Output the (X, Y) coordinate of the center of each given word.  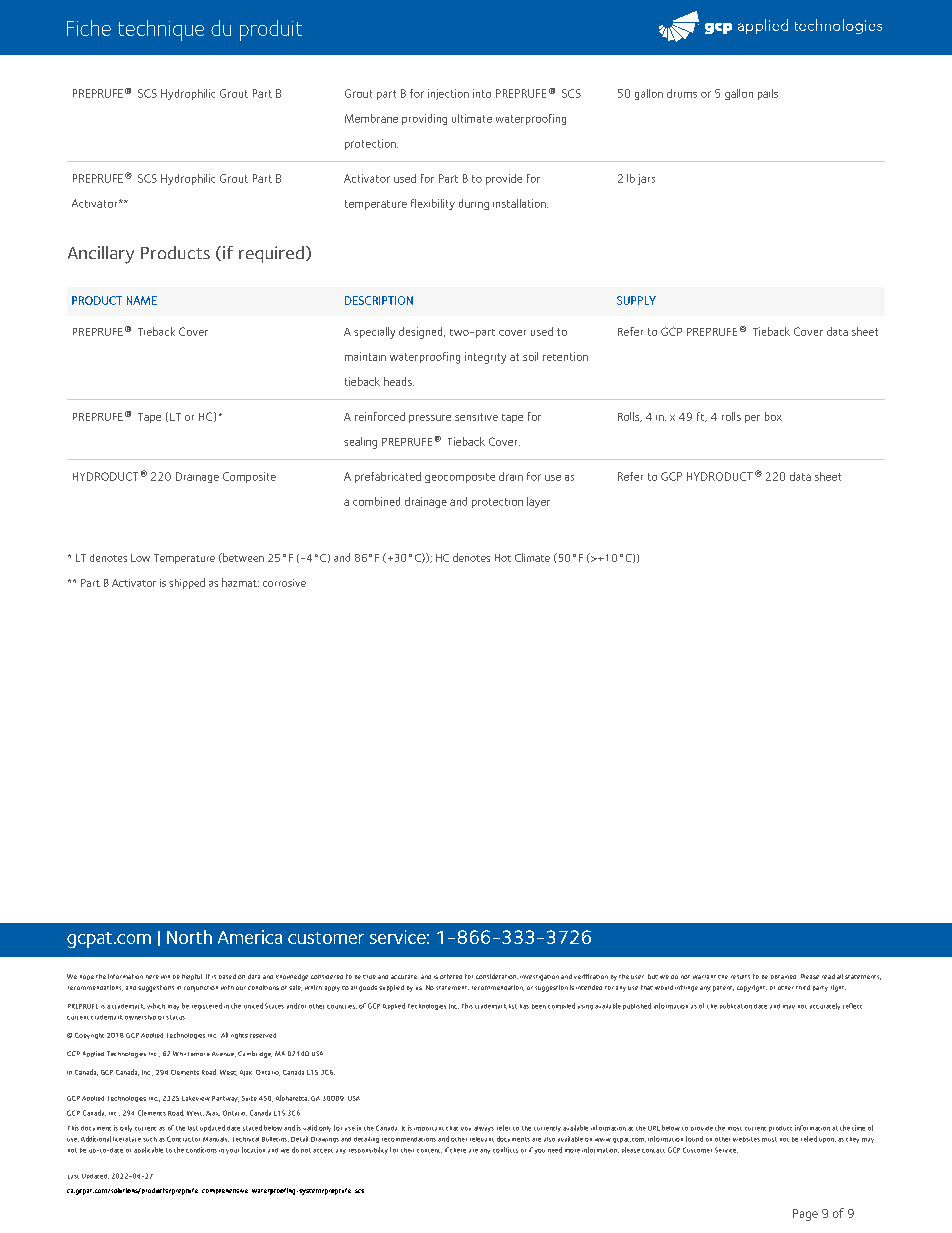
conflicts (505, 1150)
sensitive (476, 417)
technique (161, 30)
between (242, 557)
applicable (148, 1150)
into (482, 93)
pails (768, 94)
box (773, 416)
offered (451, 976)
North (189, 937)
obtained (783, 977)
